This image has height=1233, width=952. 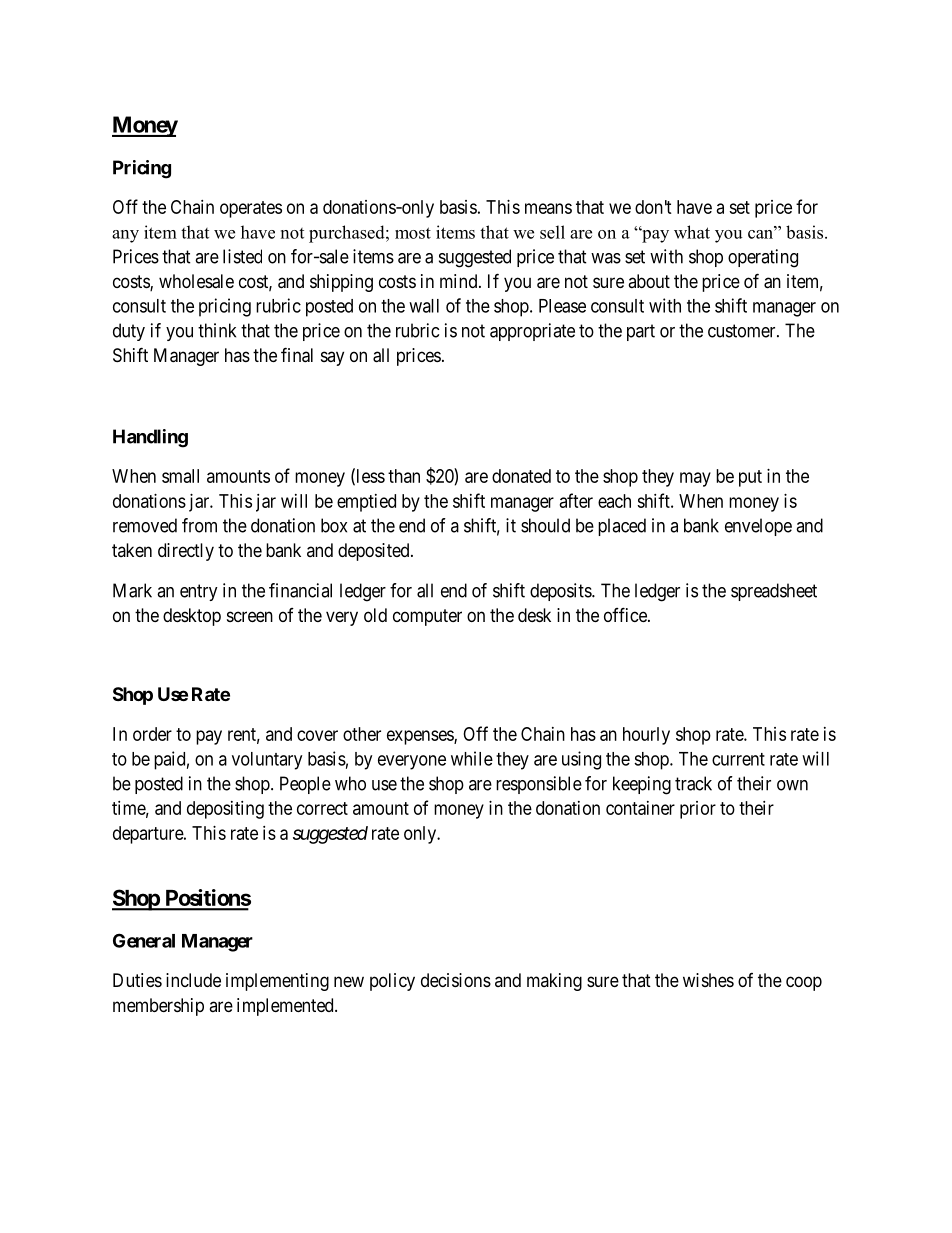 What do you see at coordinates (692, 232) in the image?
I see `what` at bounding box center [692, 232].
